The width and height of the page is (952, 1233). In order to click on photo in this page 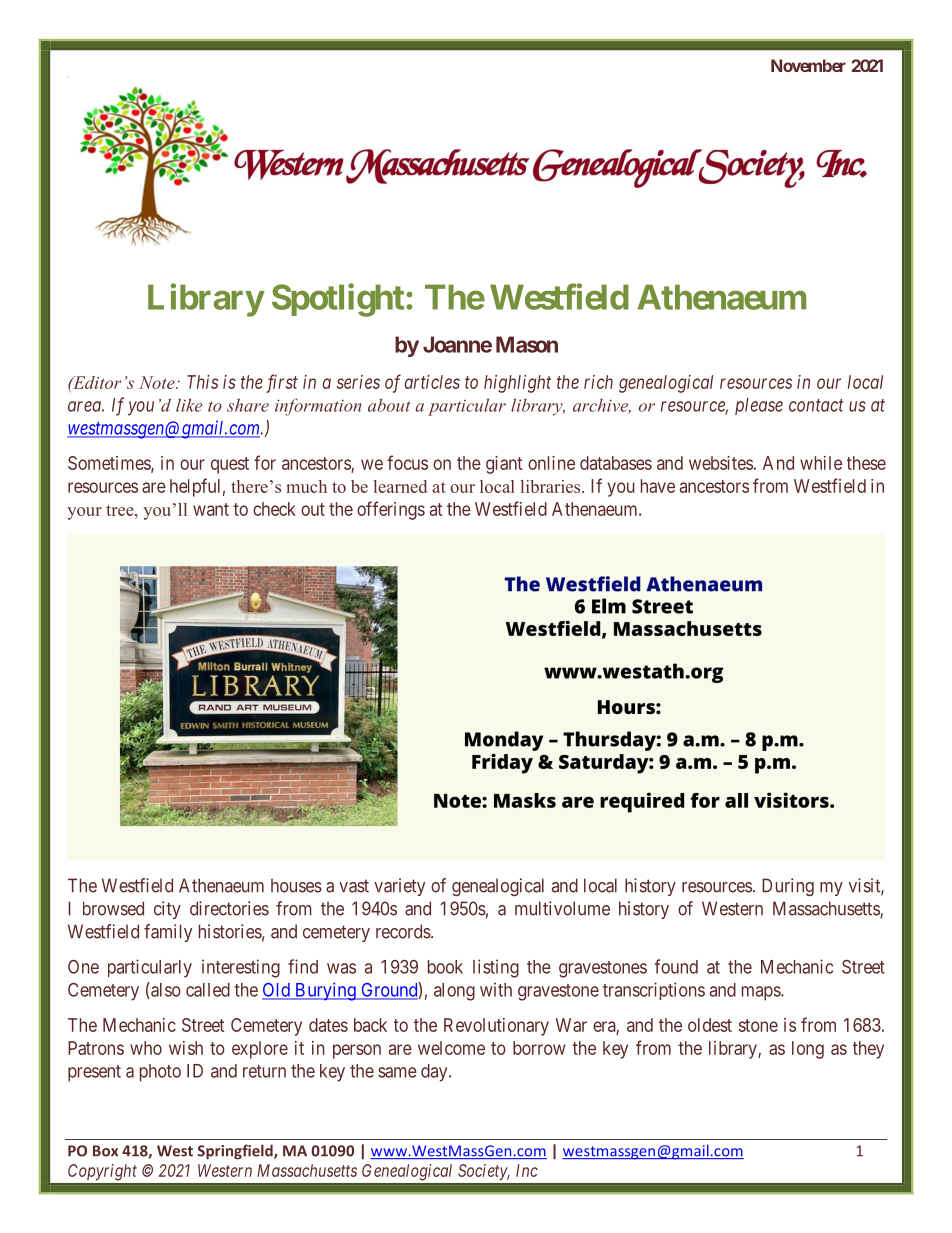, I will do `click(160, 1073)`.
